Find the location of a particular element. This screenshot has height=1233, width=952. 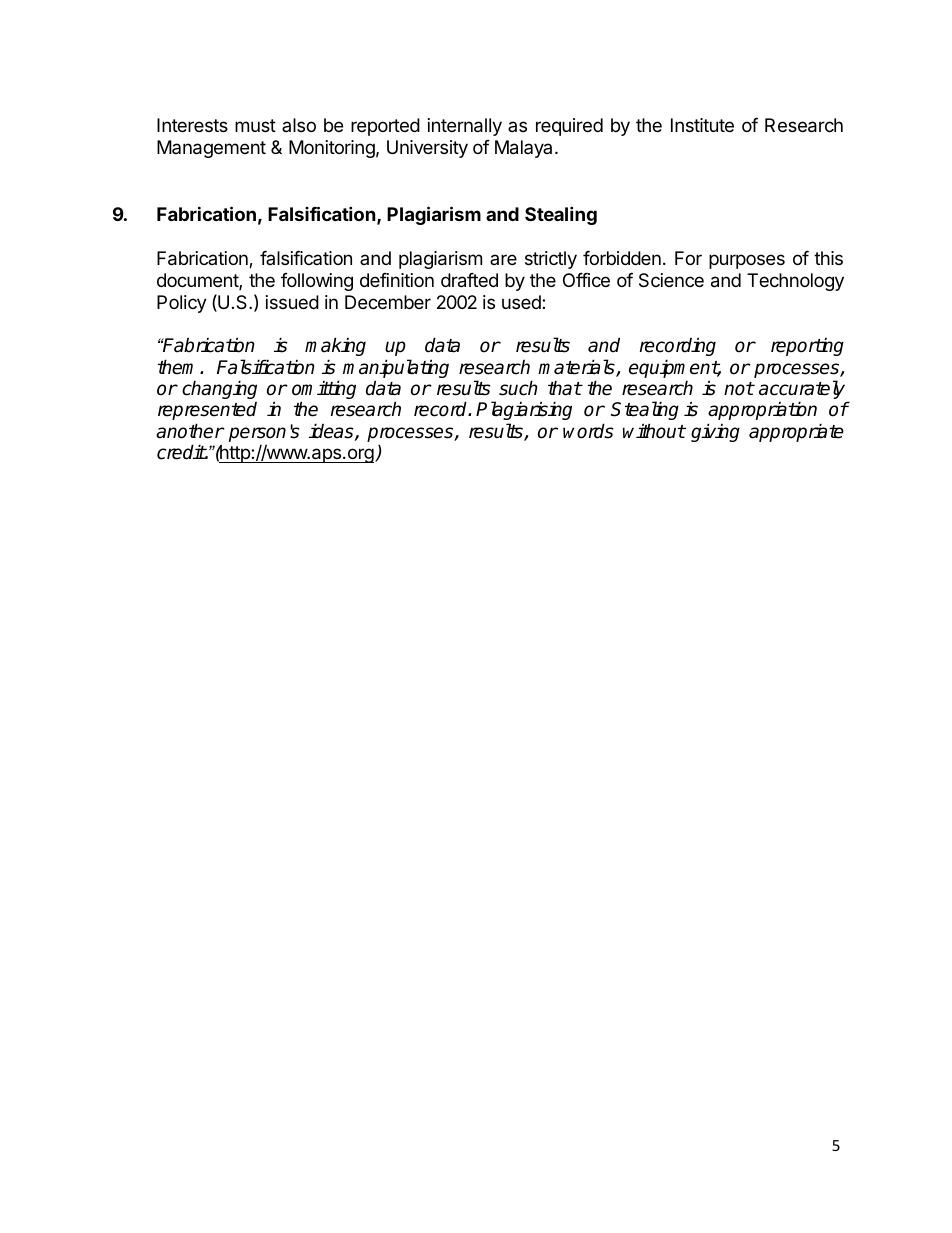

are is located at coordinates (503, 259).
